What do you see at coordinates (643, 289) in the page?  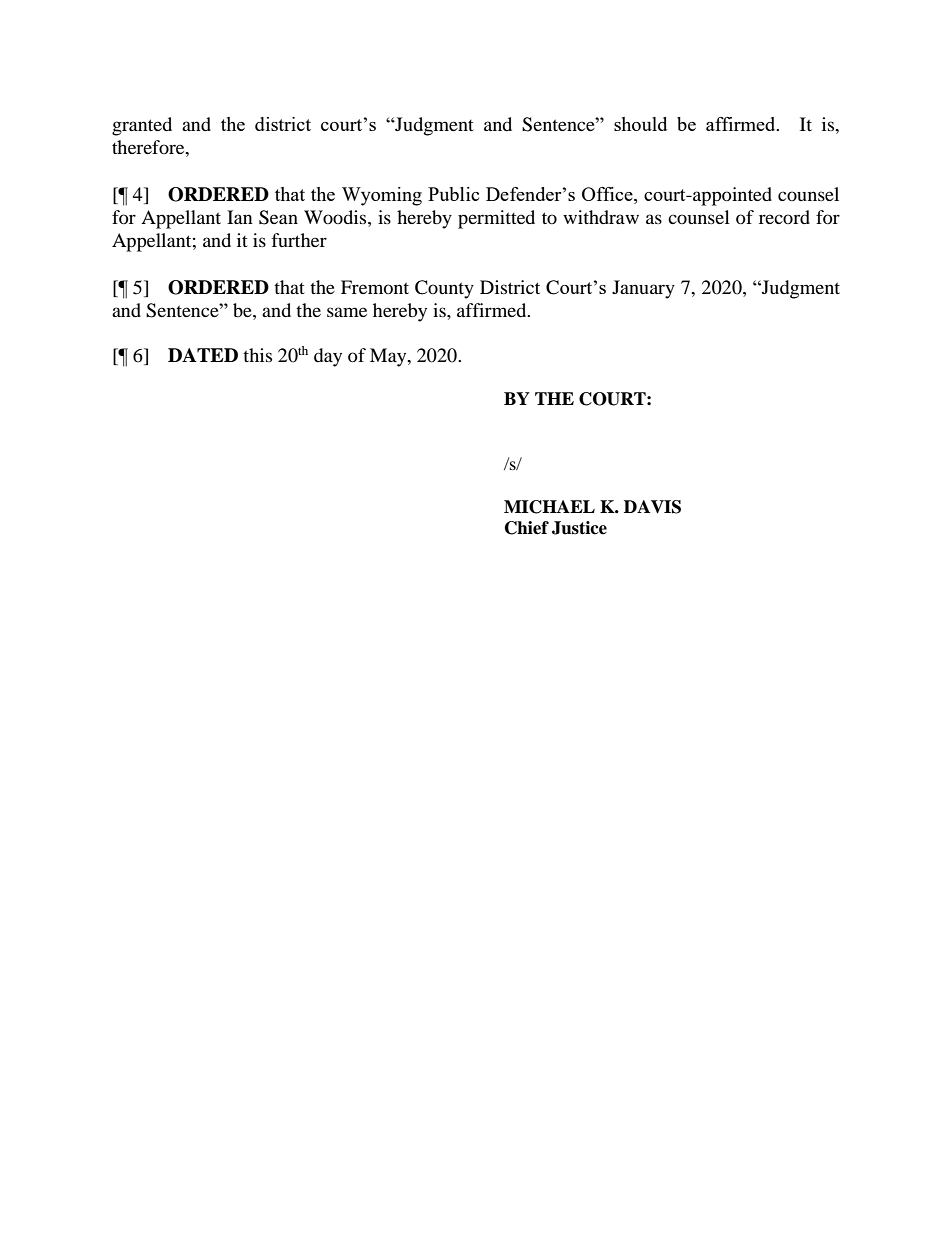 I see `January` at bounding box center [643, 289].
